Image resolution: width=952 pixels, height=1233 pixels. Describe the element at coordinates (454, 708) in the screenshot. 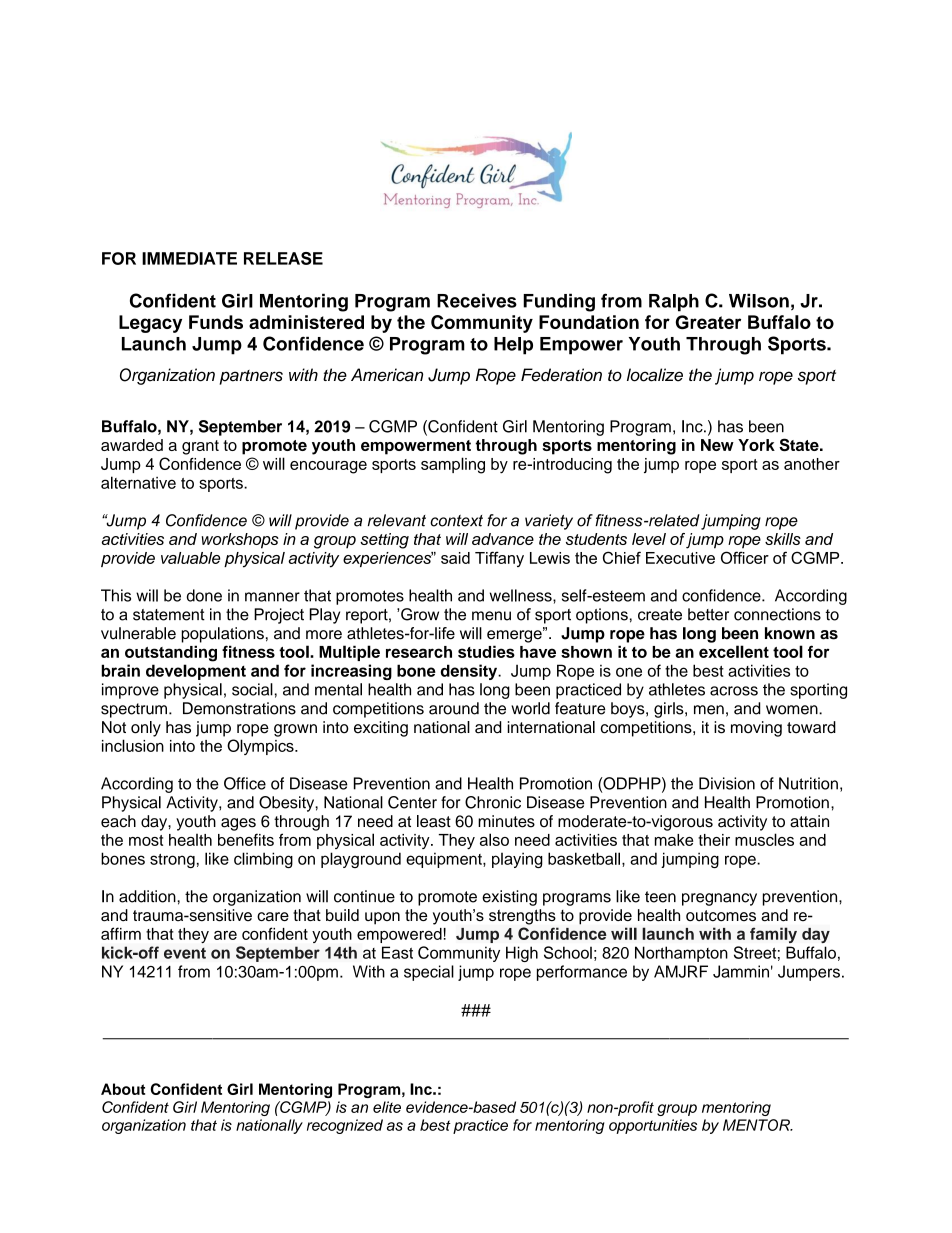

I see `around` at that location.
